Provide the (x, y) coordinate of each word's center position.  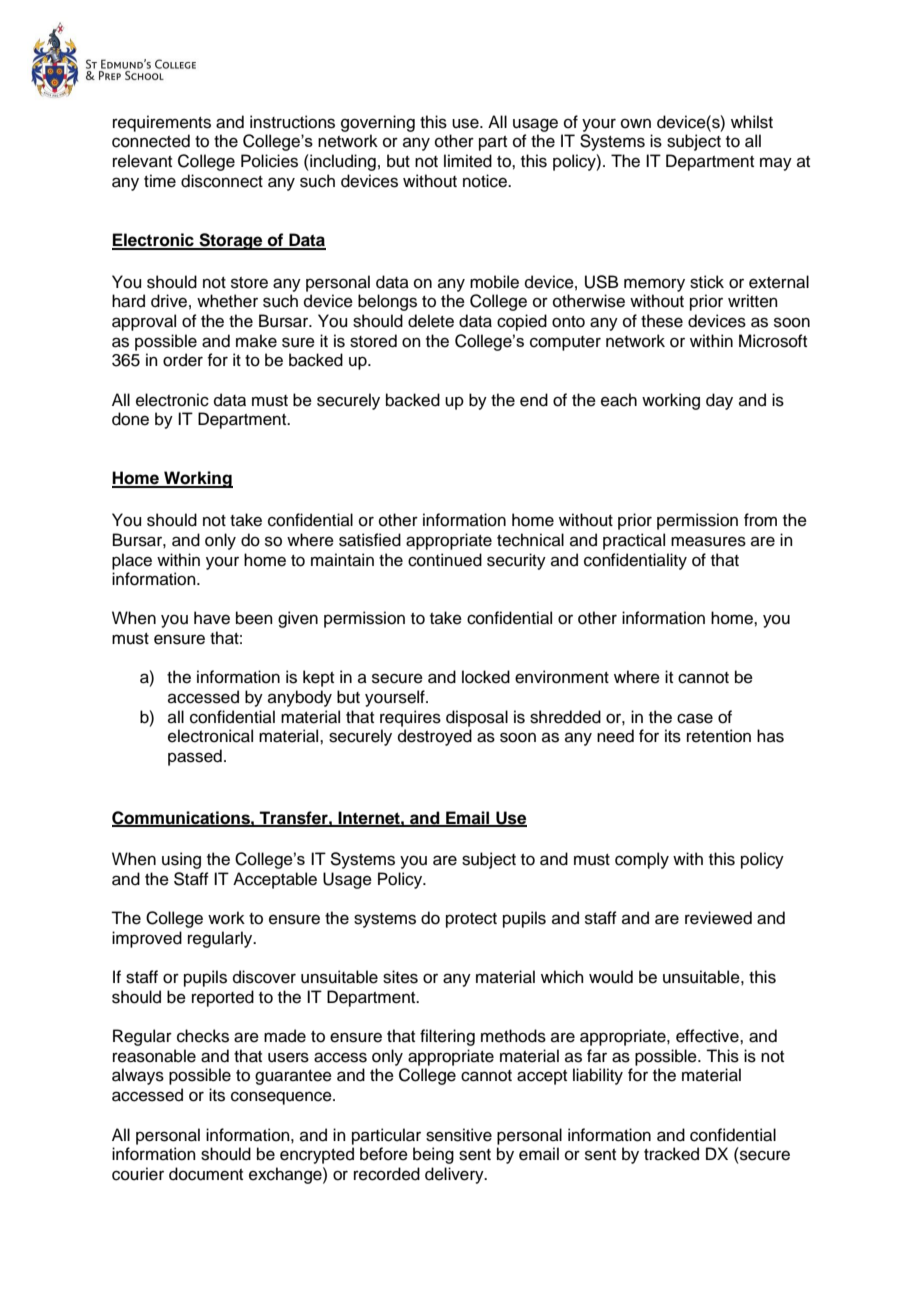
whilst (752, 122)
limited (468, 161)
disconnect (222, 181)
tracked (671, 1154)
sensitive (459, 1135)
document (206, 1174)
